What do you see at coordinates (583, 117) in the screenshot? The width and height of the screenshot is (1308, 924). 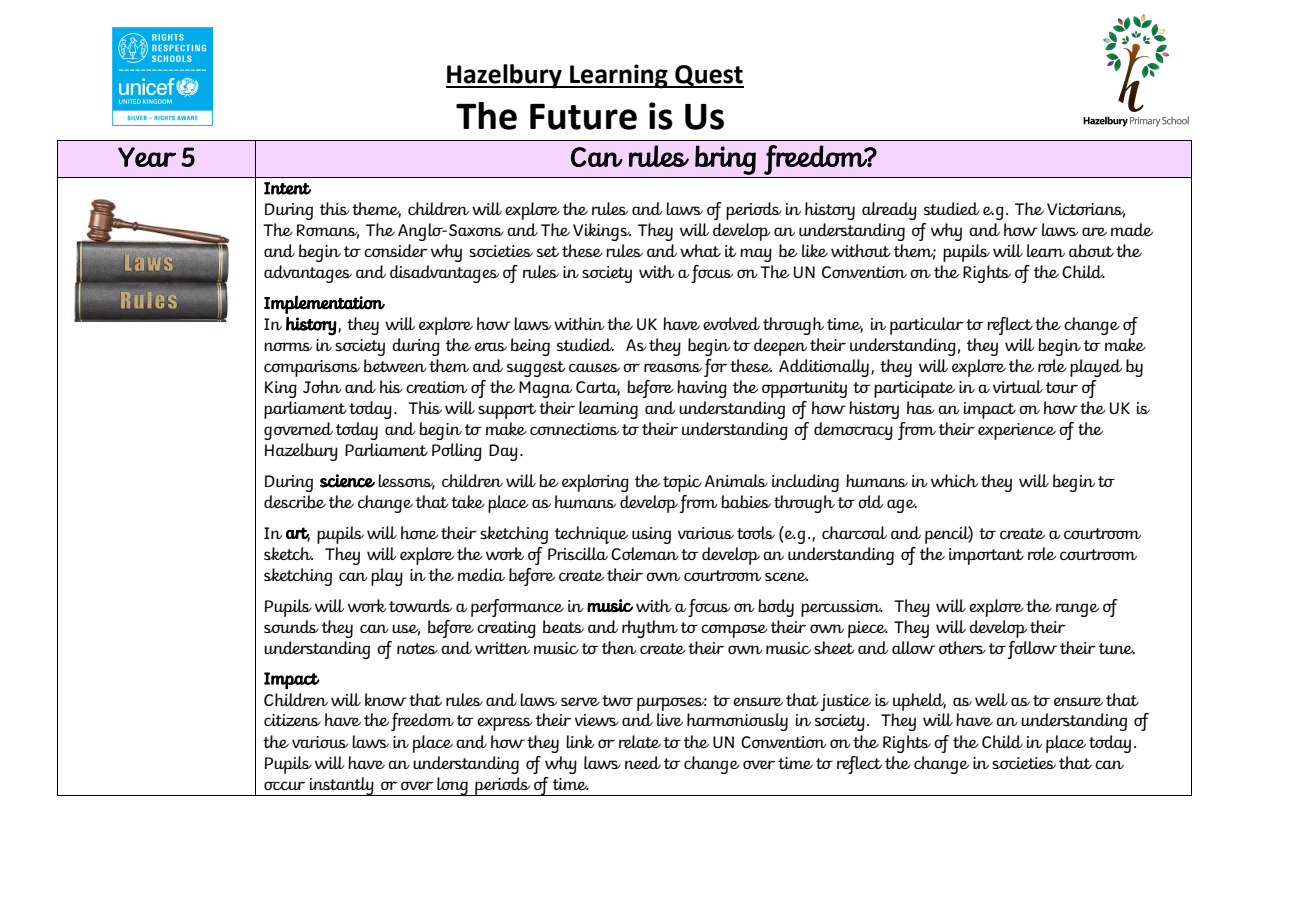 I see `Future` at bounding box center [583, 117].
